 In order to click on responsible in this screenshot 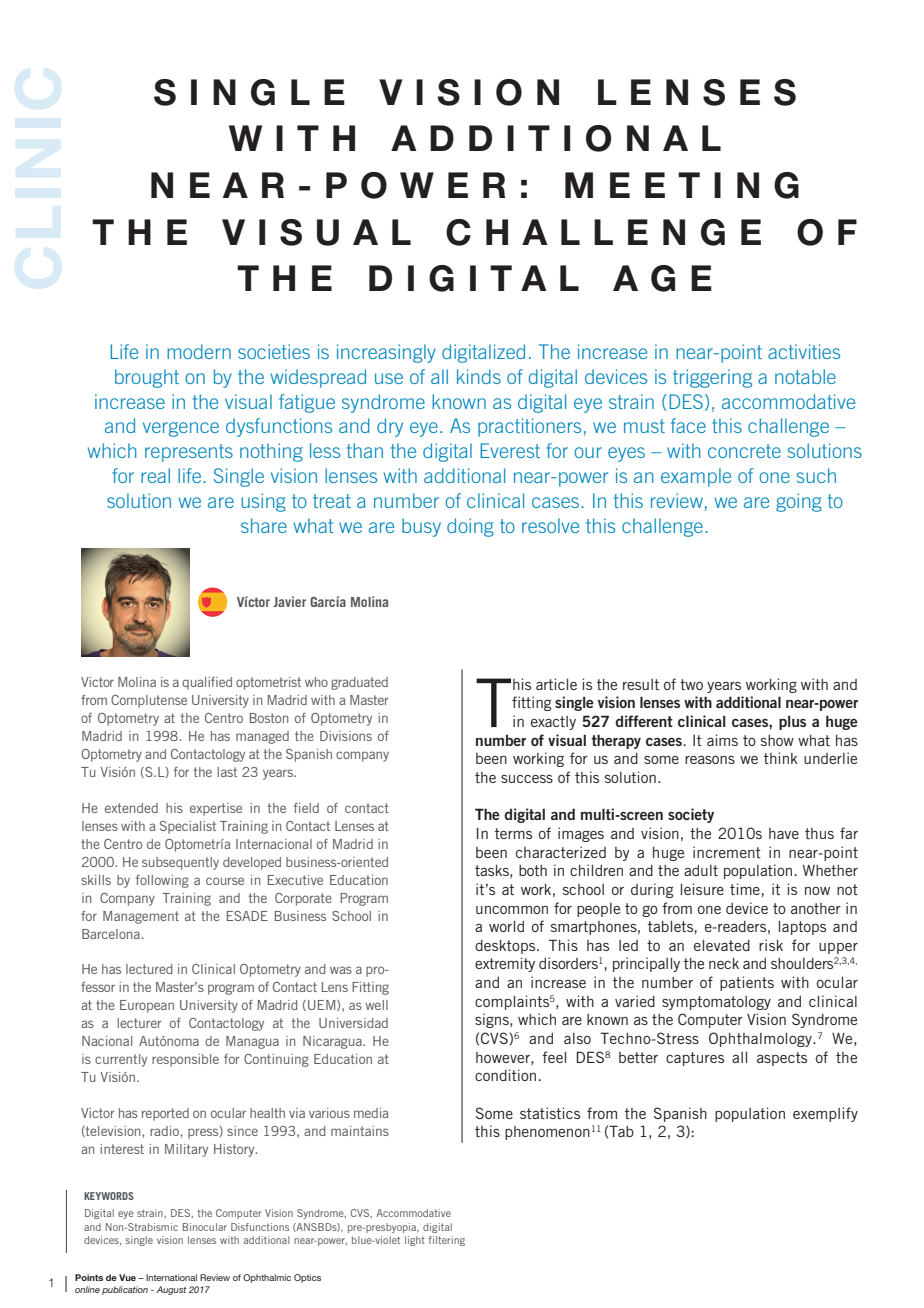, I will do `click(185, 1060)`.
